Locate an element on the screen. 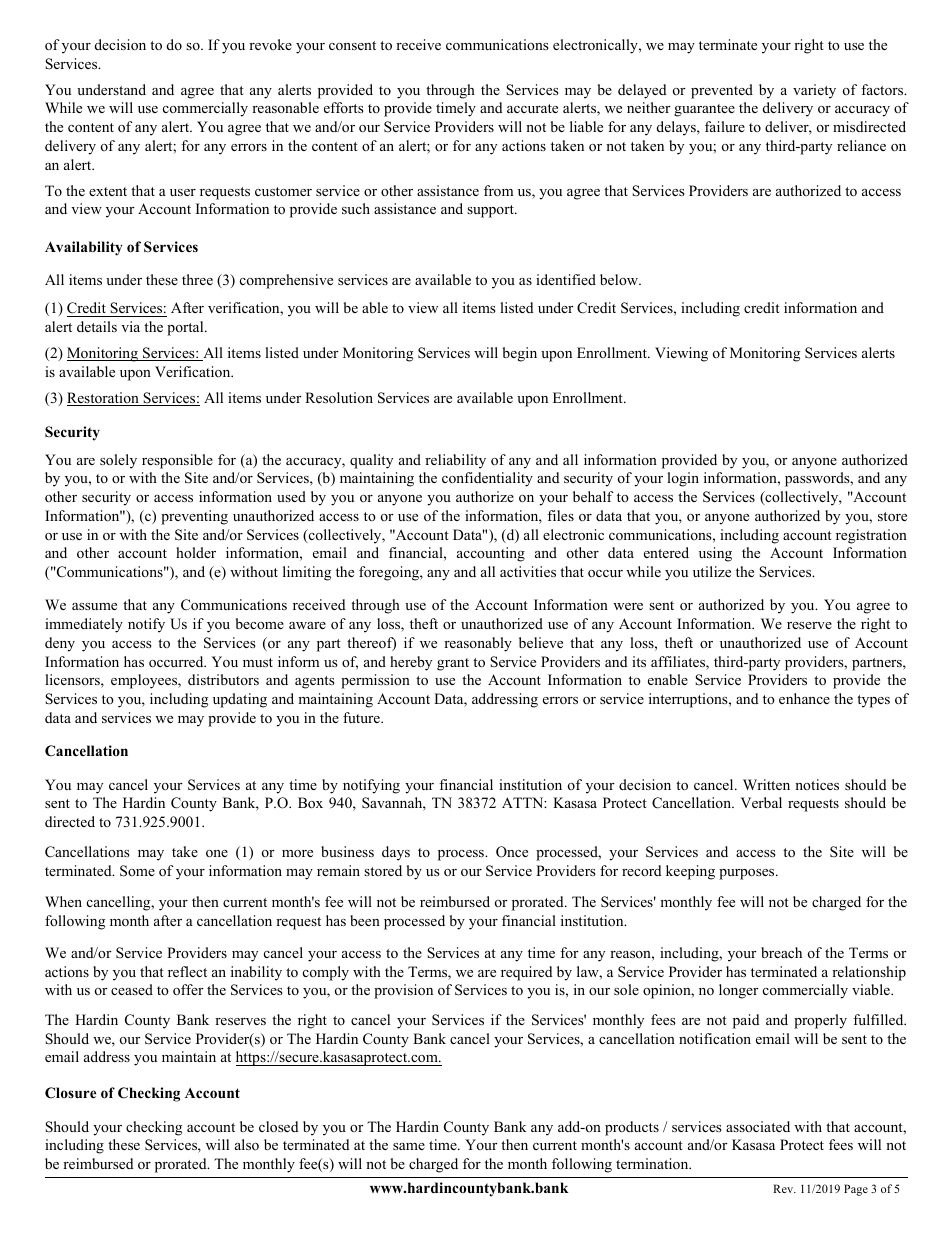 This screenshot has width=952, height=1233. accurate is located at coordinates (532, 108).
